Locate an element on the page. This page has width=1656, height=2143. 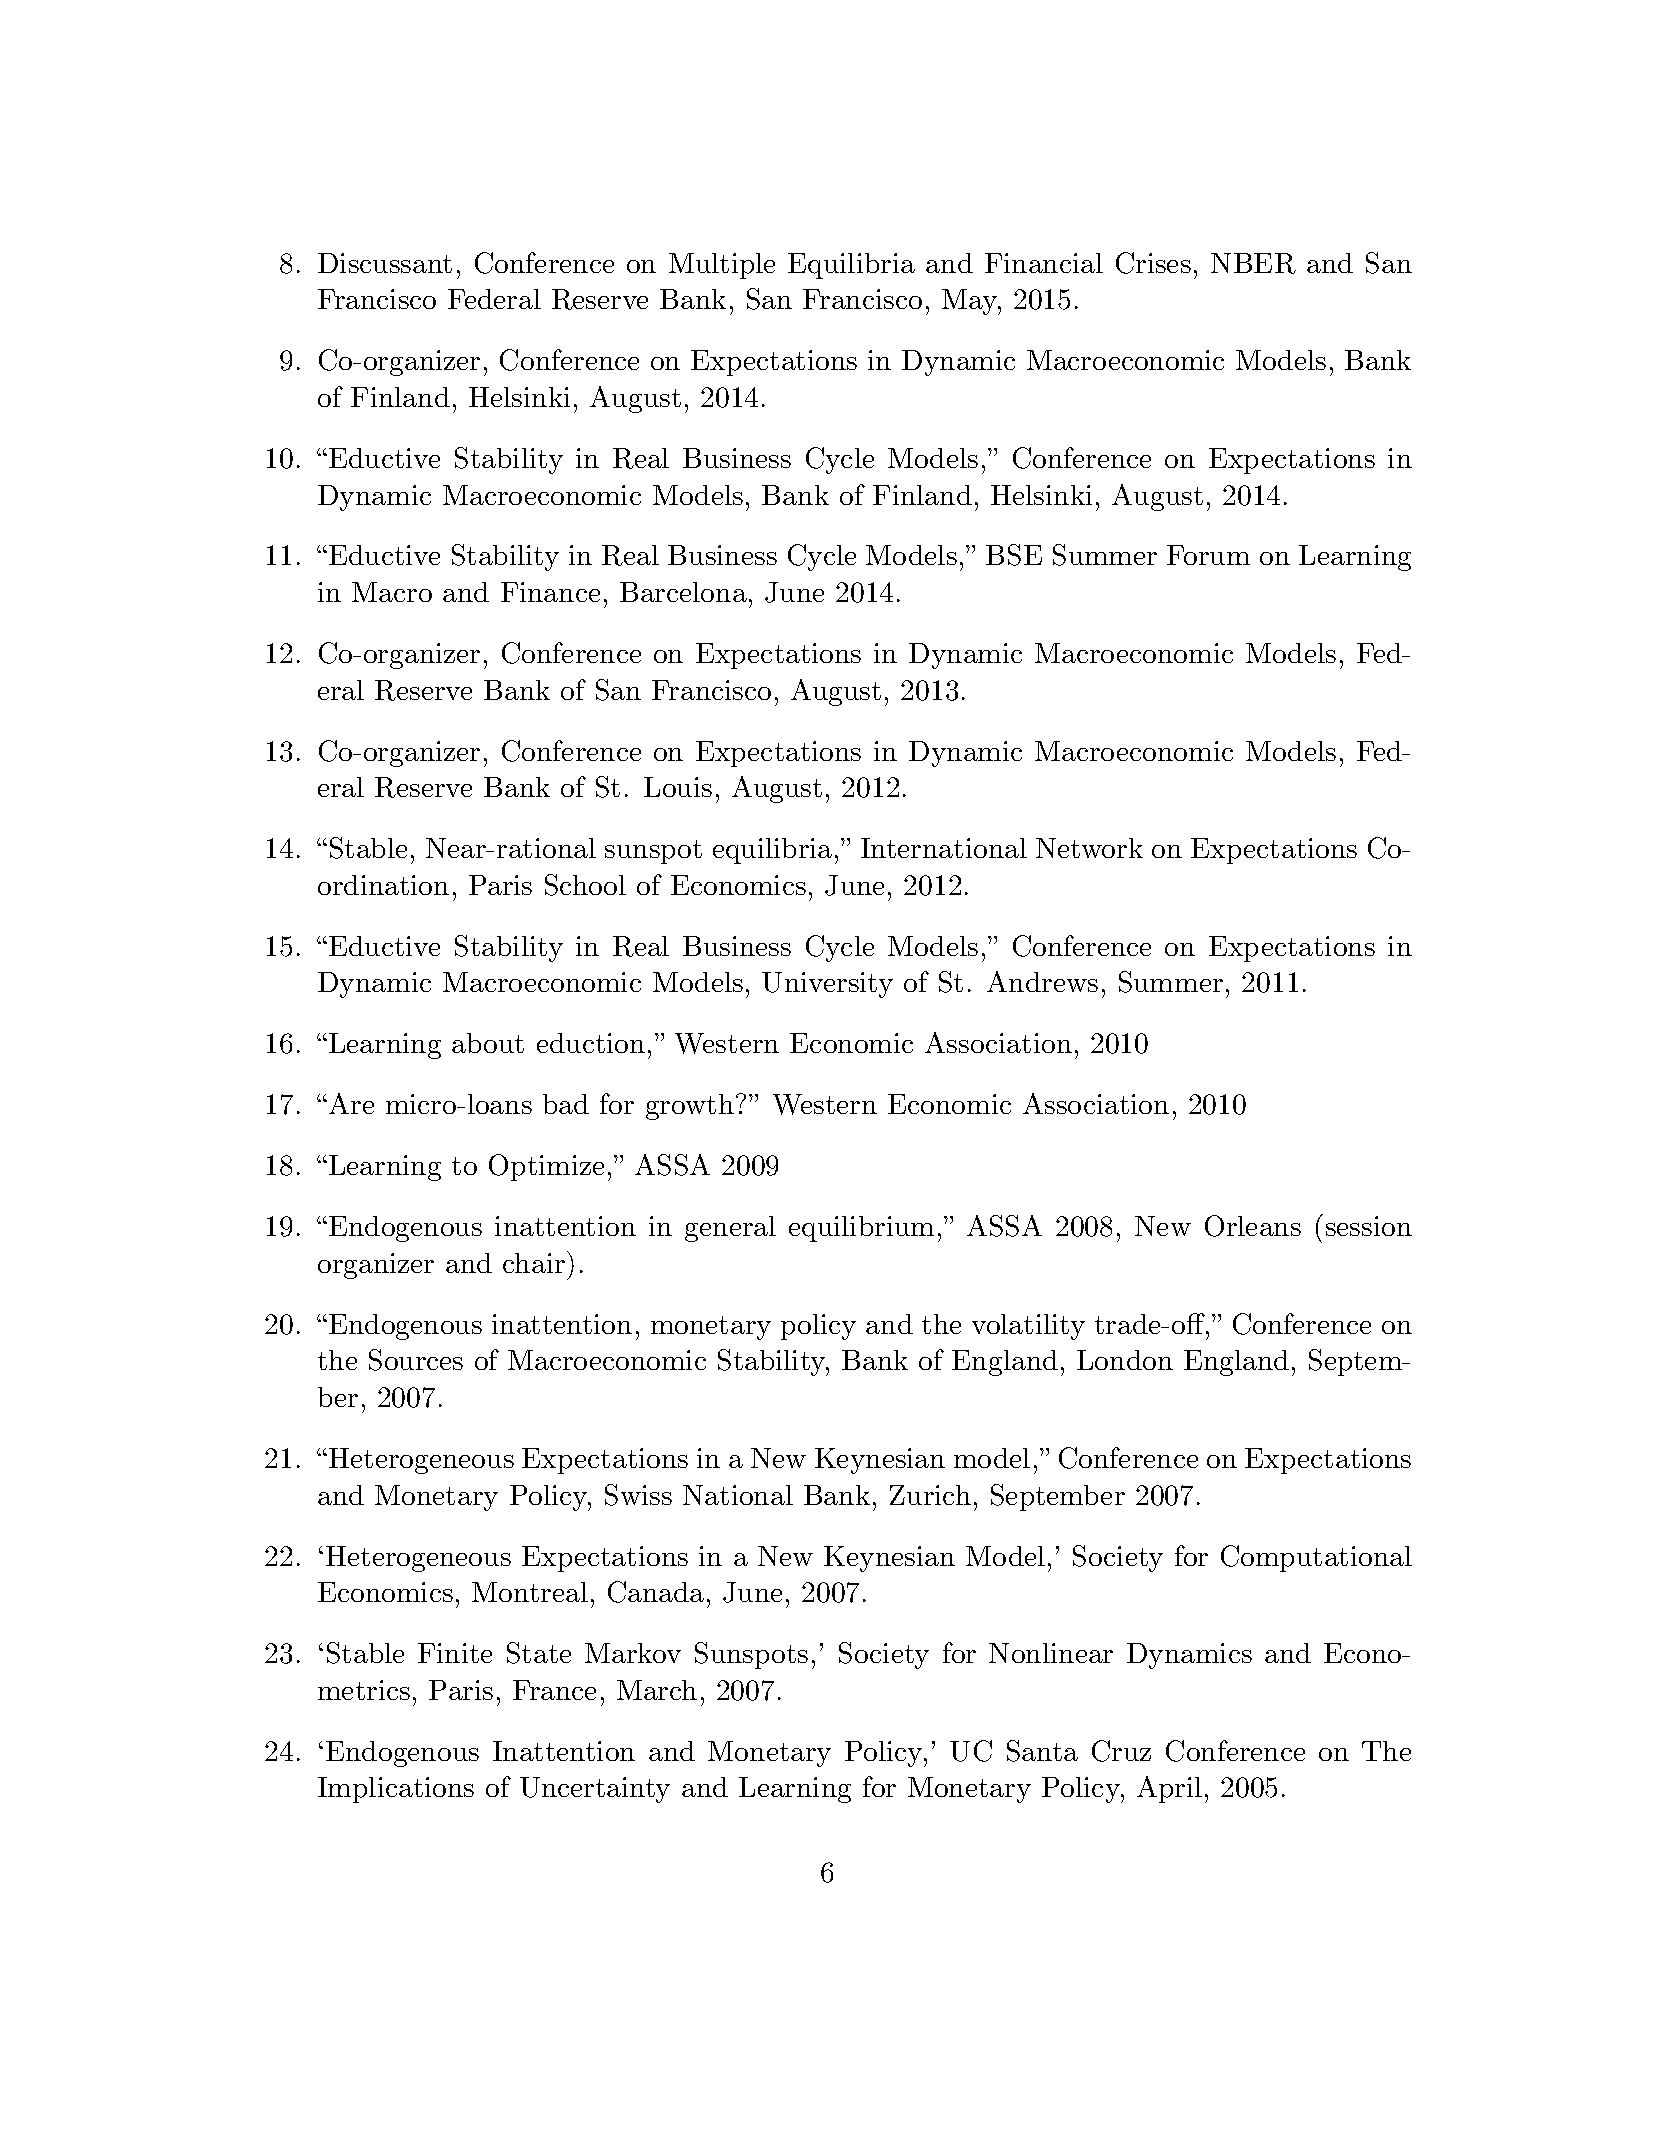
Network is located at coordinates (1089, 848).
